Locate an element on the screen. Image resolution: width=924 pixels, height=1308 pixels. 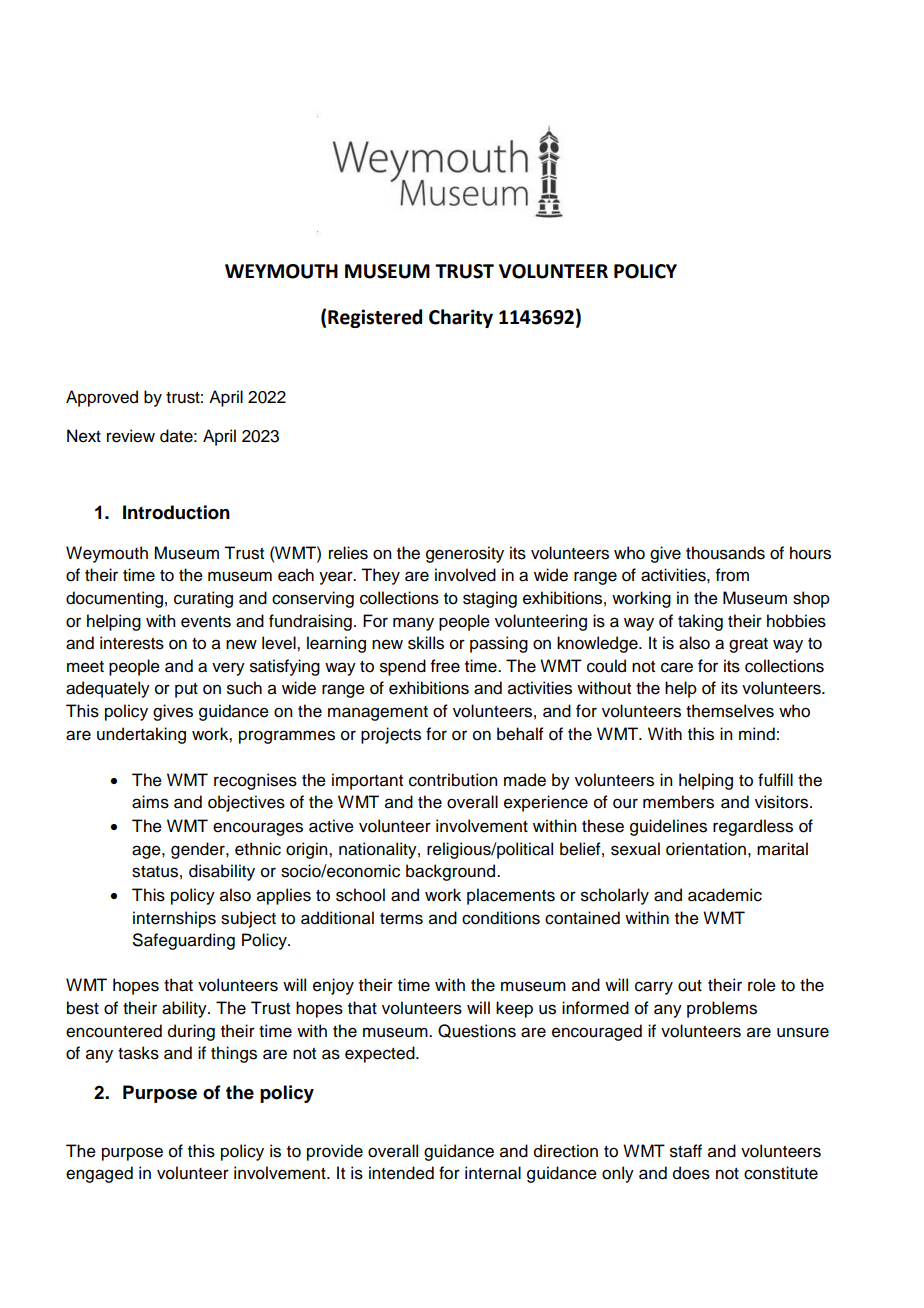
aims is located at coordinates (150, 802).
